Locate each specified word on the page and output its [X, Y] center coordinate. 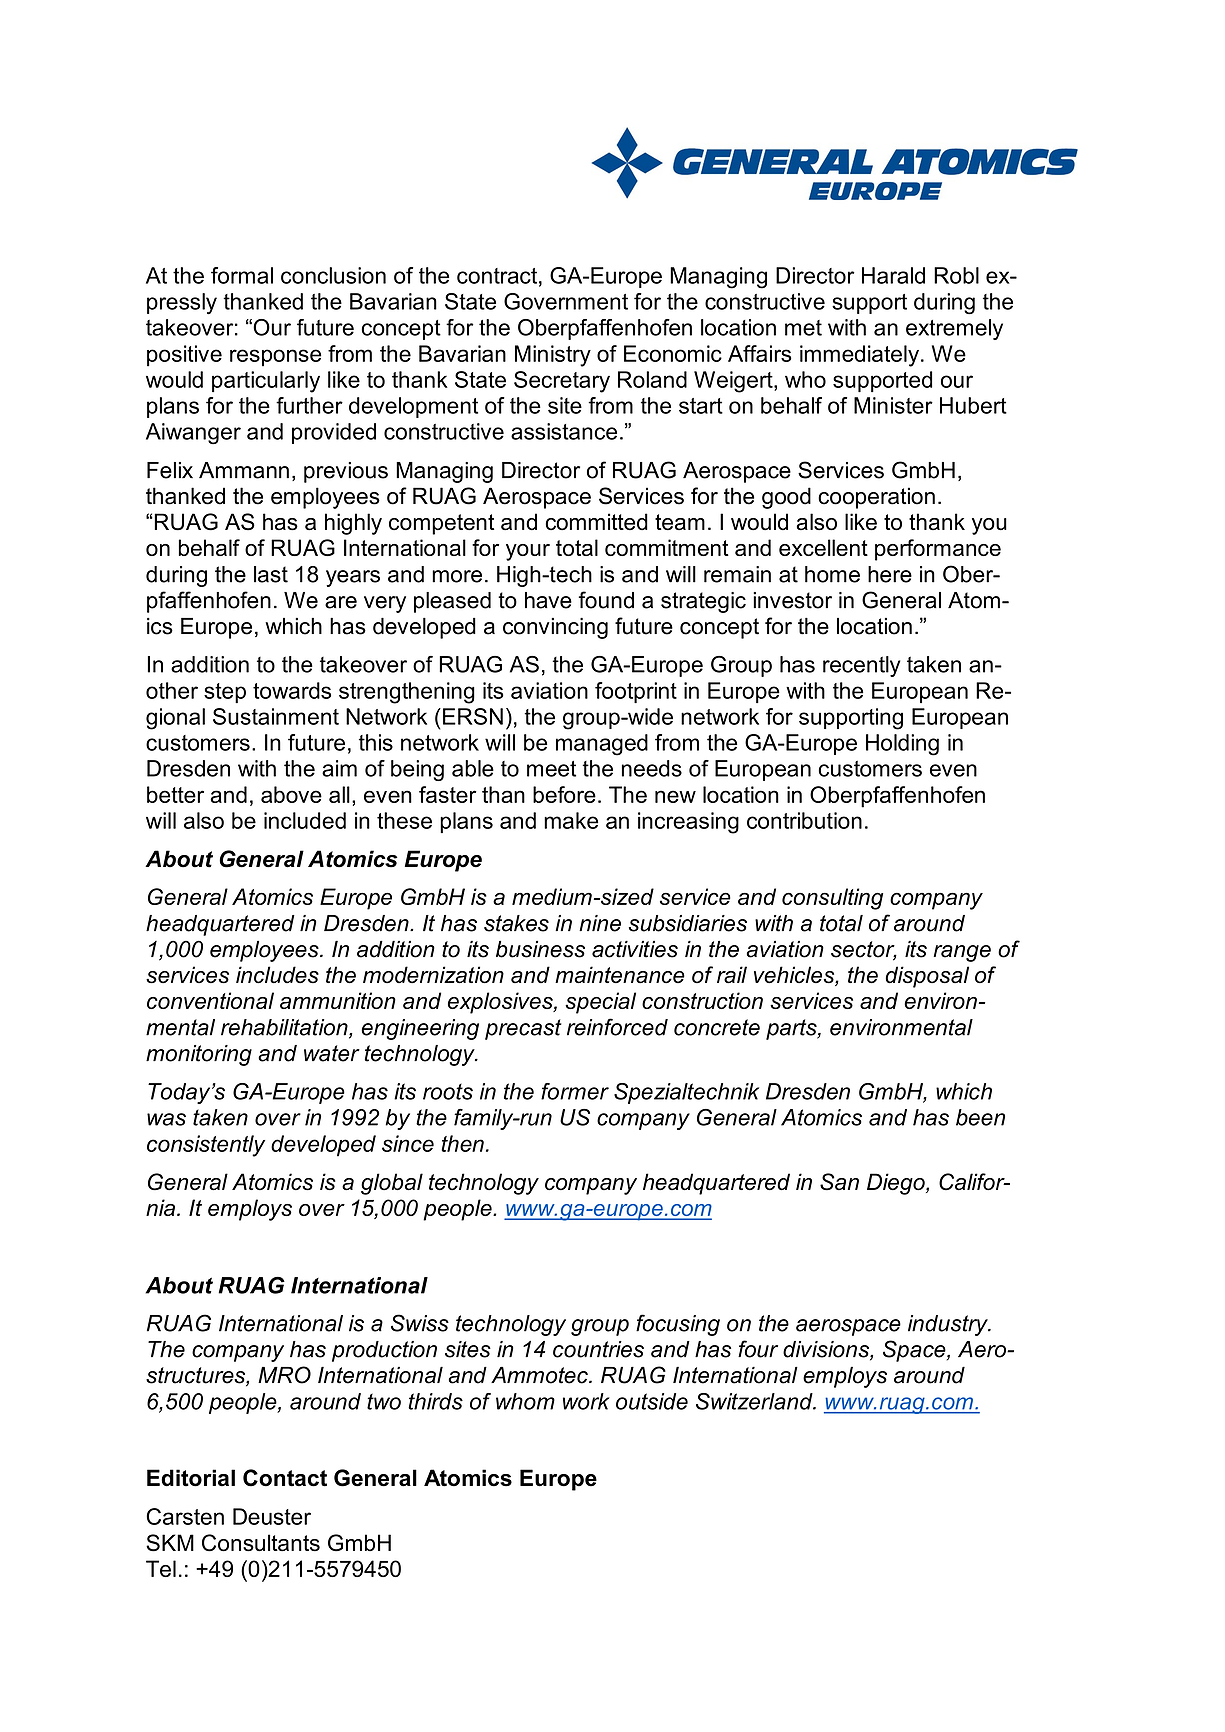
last [271, 574]
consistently [206, 1146]
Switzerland [755, 1401]
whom [525, 1401]
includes [277, 975]
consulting [832, 899]
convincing [555, 628]
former [575, 1091]
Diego [897, 1184]
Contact [285, 1478]
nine [600, 923]
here [890, 574]
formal [242, 275]
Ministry [553, 356]
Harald [893, 275]
